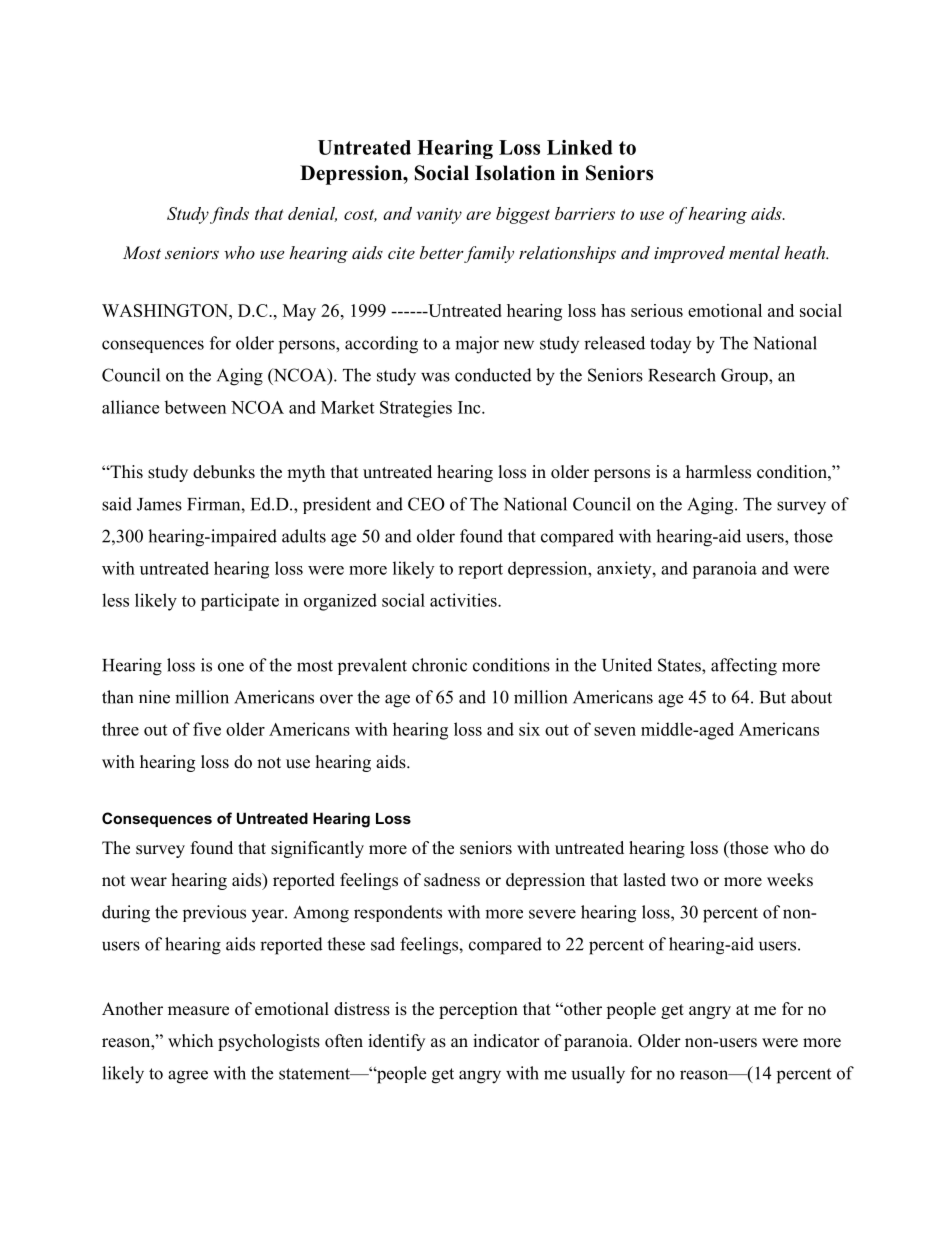 This page has width=952, height=1233. I want to click on affecting, so click(744, 667).
